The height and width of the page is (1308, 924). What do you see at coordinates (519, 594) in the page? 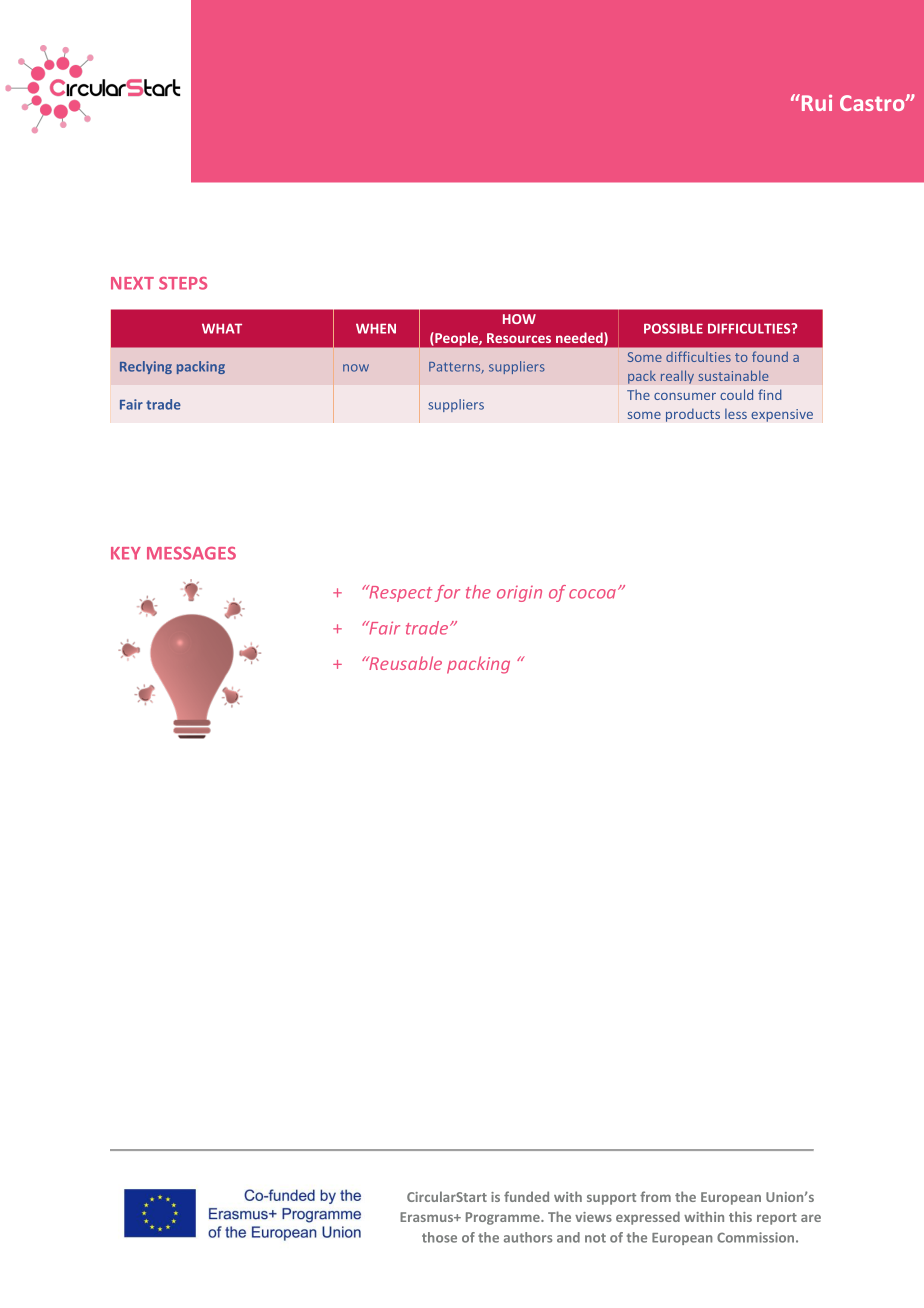
I see `origin` at bounding box center [519, 594].
